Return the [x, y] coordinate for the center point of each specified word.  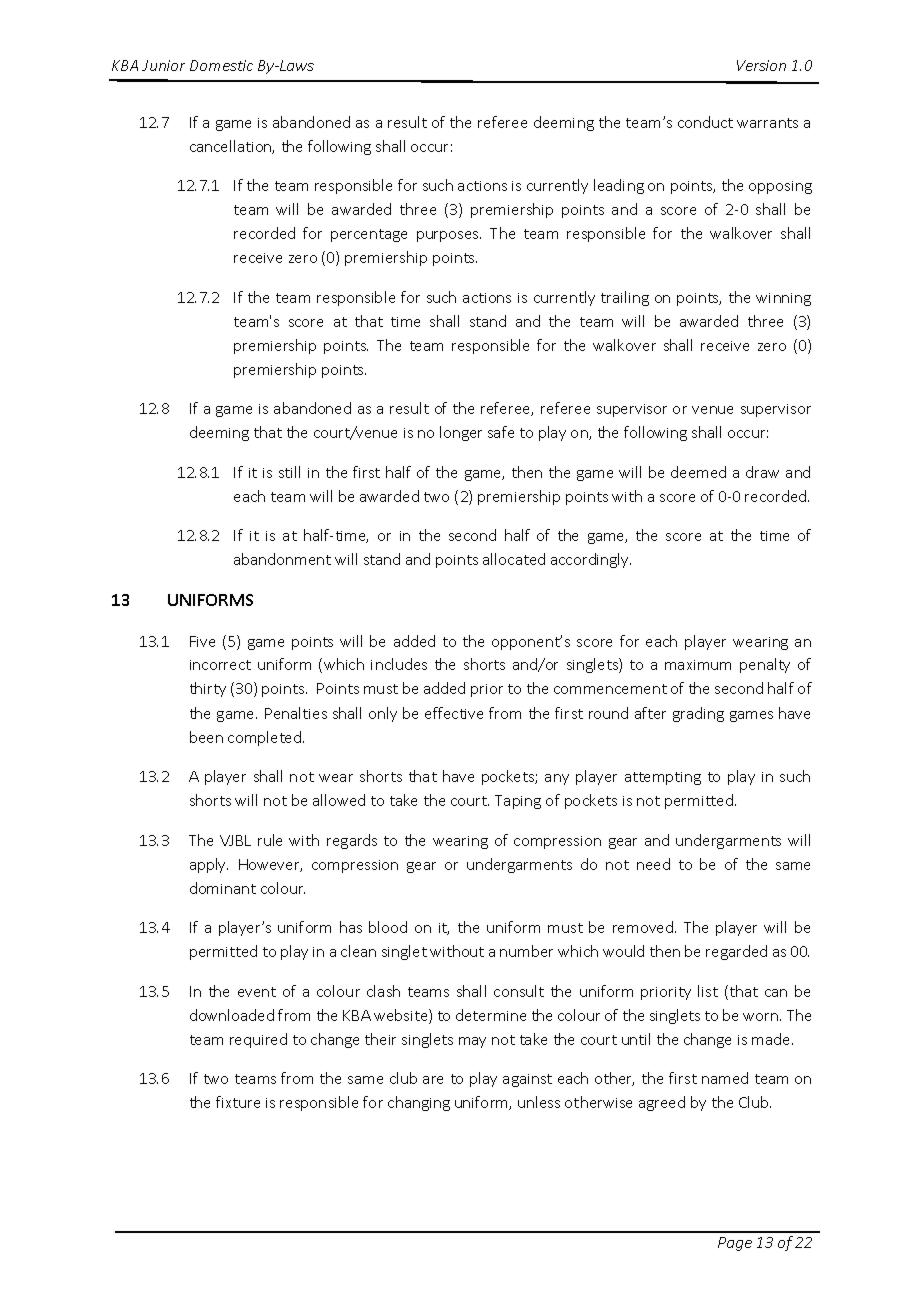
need [653, 864]
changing [419, 1103]
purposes [449, 236]
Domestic [221, 65]
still [289, 472]
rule [270, 840]
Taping [518, 802]
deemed [698, 472]
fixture [238, 1102]
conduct [705, 122]
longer [461, 433]
